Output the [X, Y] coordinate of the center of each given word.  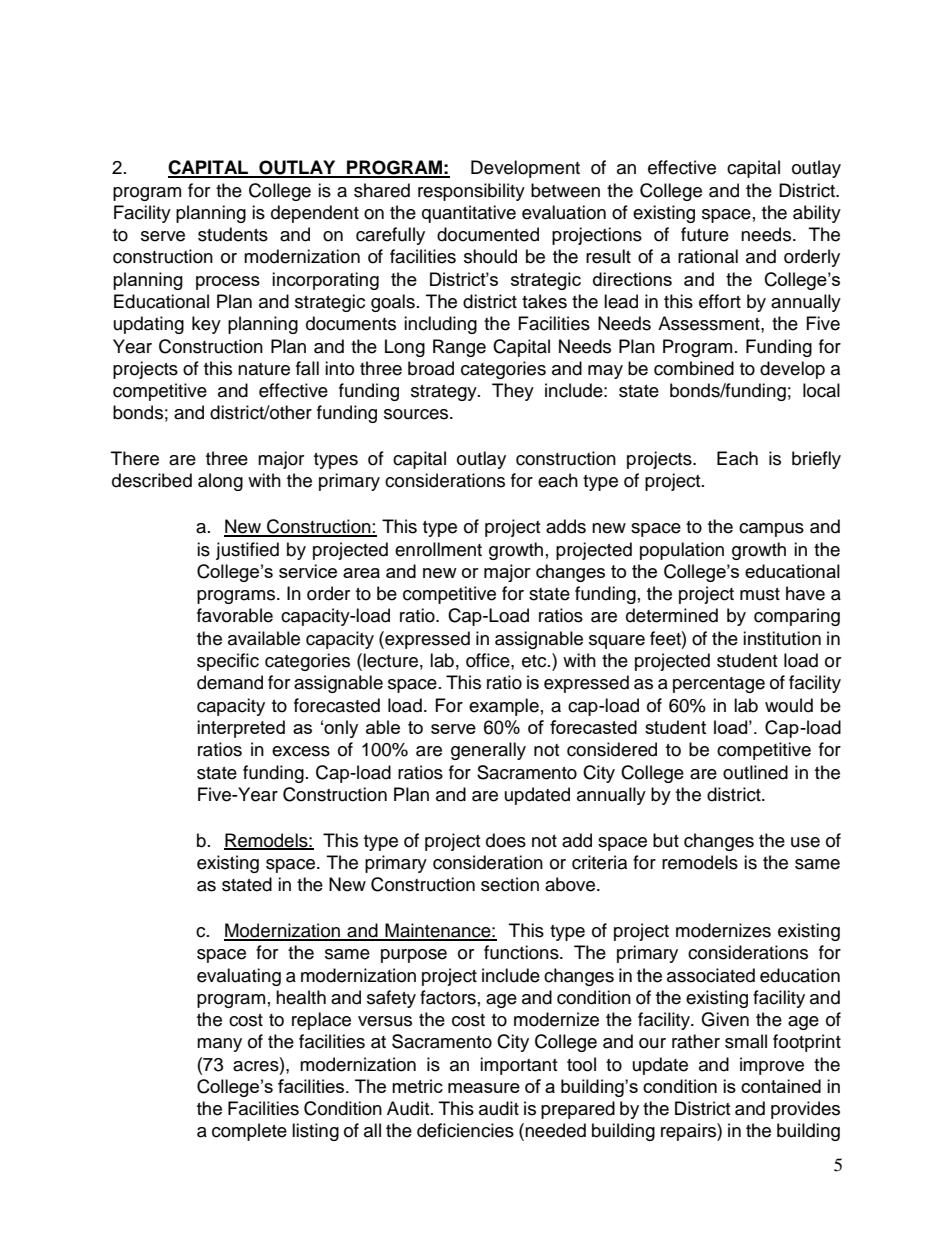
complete [249, 1132]
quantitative [469, 214]
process [228, 283]
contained [781, 1086]
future [705, 234]
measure [484, 1088]
